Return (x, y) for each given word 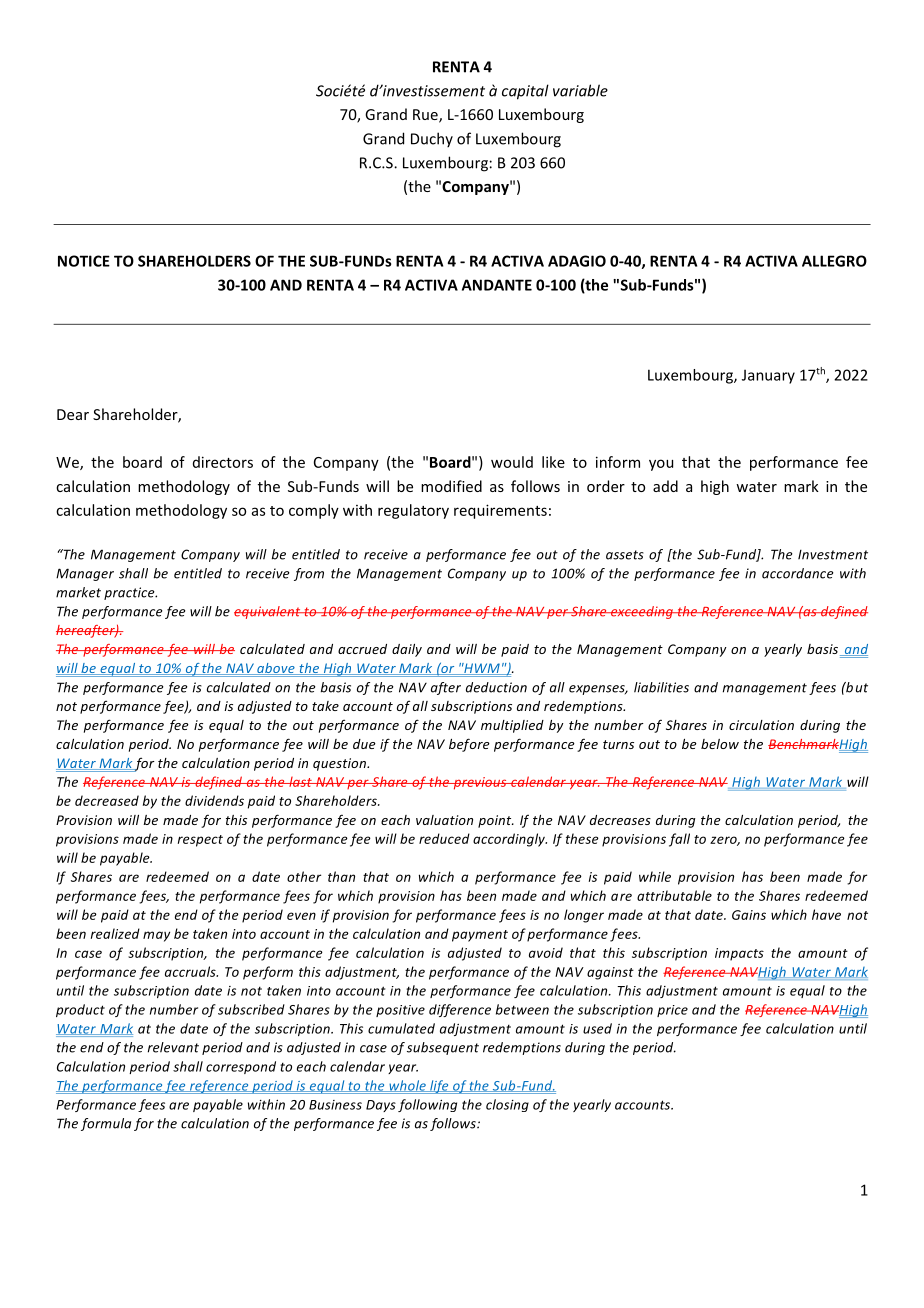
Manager (85, 574)
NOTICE (84, 261)
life (439, 1087)
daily (407, 650)
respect (200, 841)
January (768, 376)
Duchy (432, 139)
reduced (444, 838)
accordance (797, 573)
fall (679, 840)
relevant (173, 1047)
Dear (73, 414)
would (512, 462)
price (672, 1011)
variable (580, 90)
